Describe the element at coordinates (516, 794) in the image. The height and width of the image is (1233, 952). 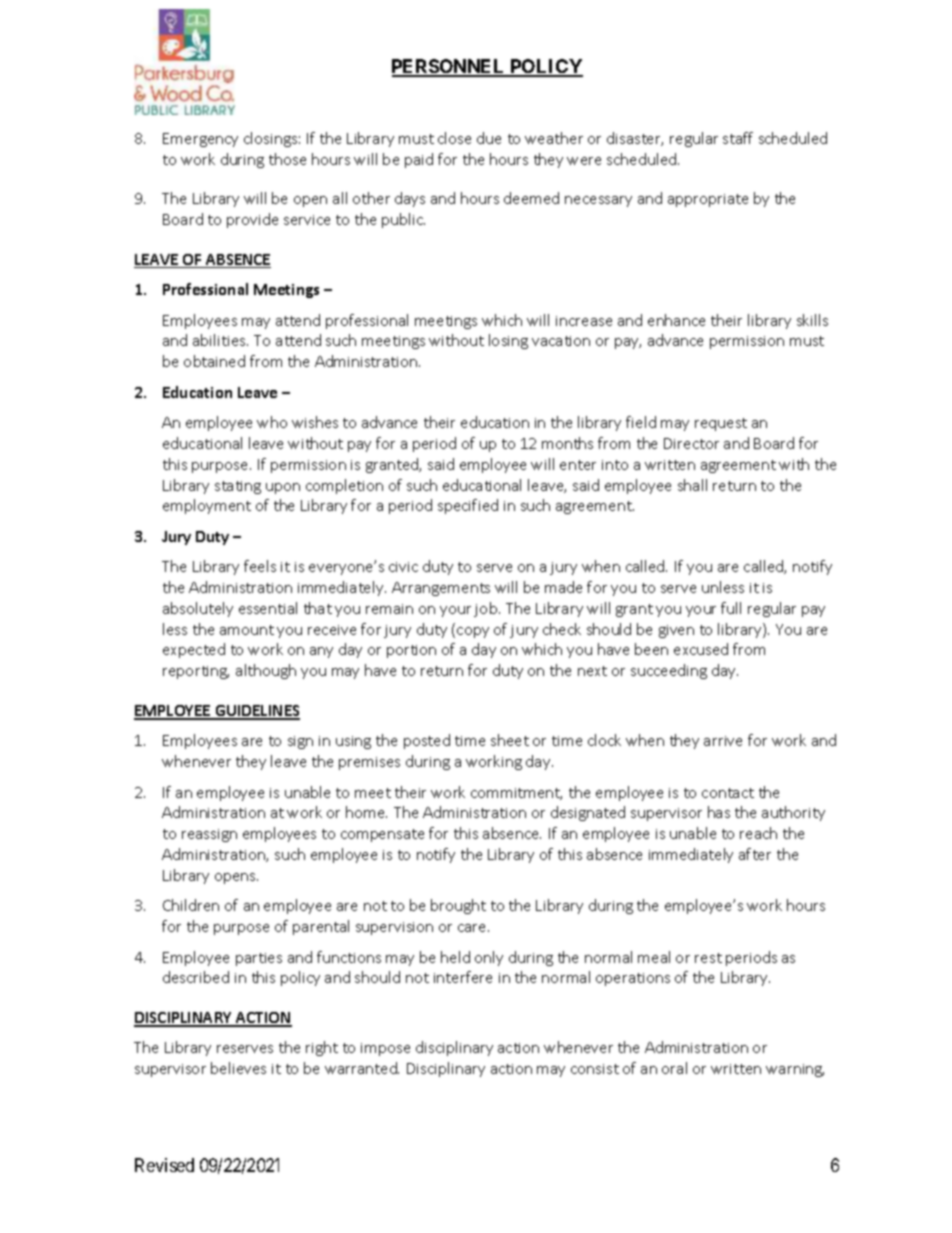
I see `commitment` at that location.
